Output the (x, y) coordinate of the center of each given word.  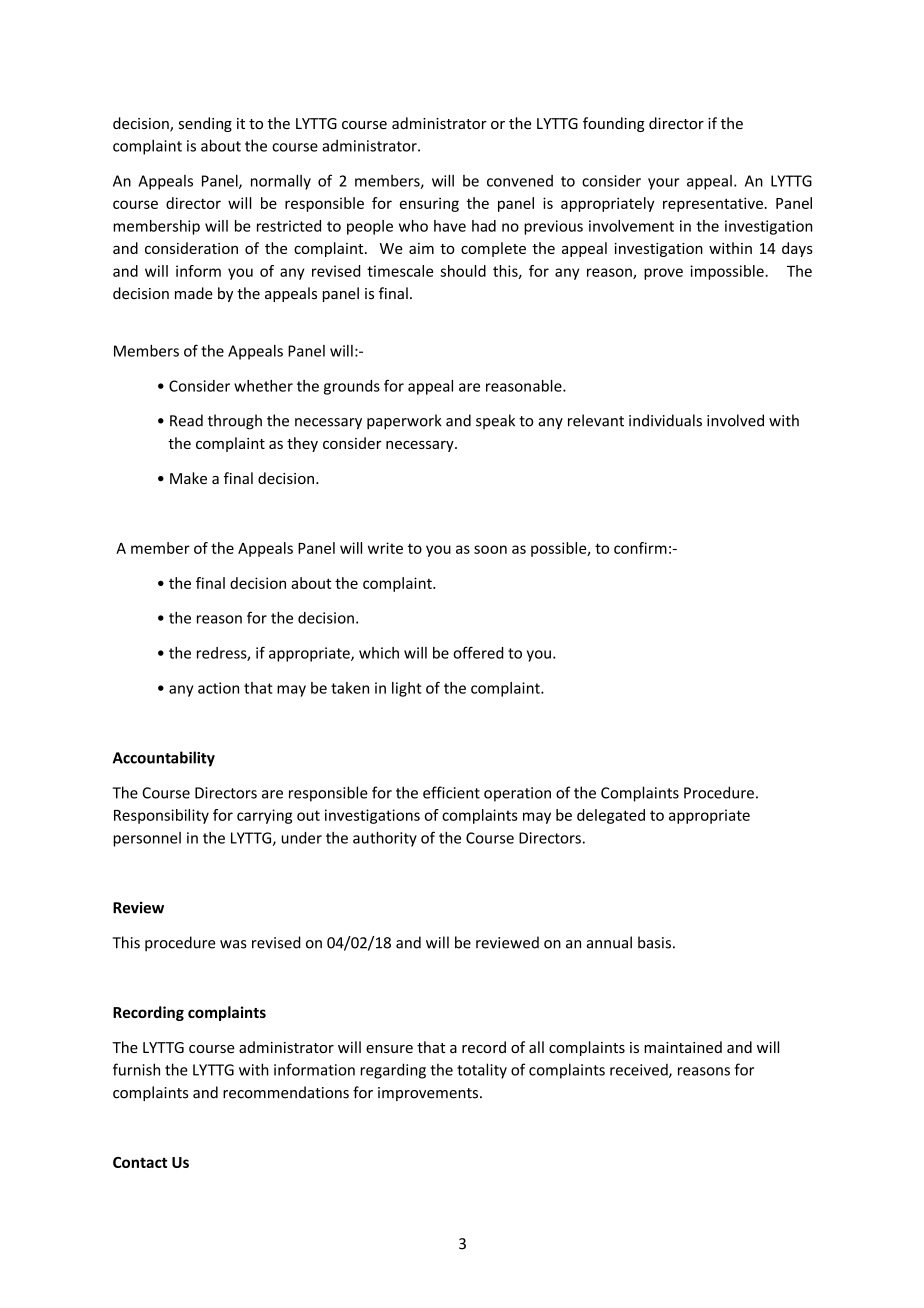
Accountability (164, 759)
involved (735, 420)
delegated (611, 816)
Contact (140, 1162)
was (233, 944)
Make (188, 478)
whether (263, 386)
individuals (665, 420)
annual (609, 942)
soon (490, 549)
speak (495, 421)
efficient (451, 792)
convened (520, 181)
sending (205, 124)
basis (654, 942)
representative (713, 204)
